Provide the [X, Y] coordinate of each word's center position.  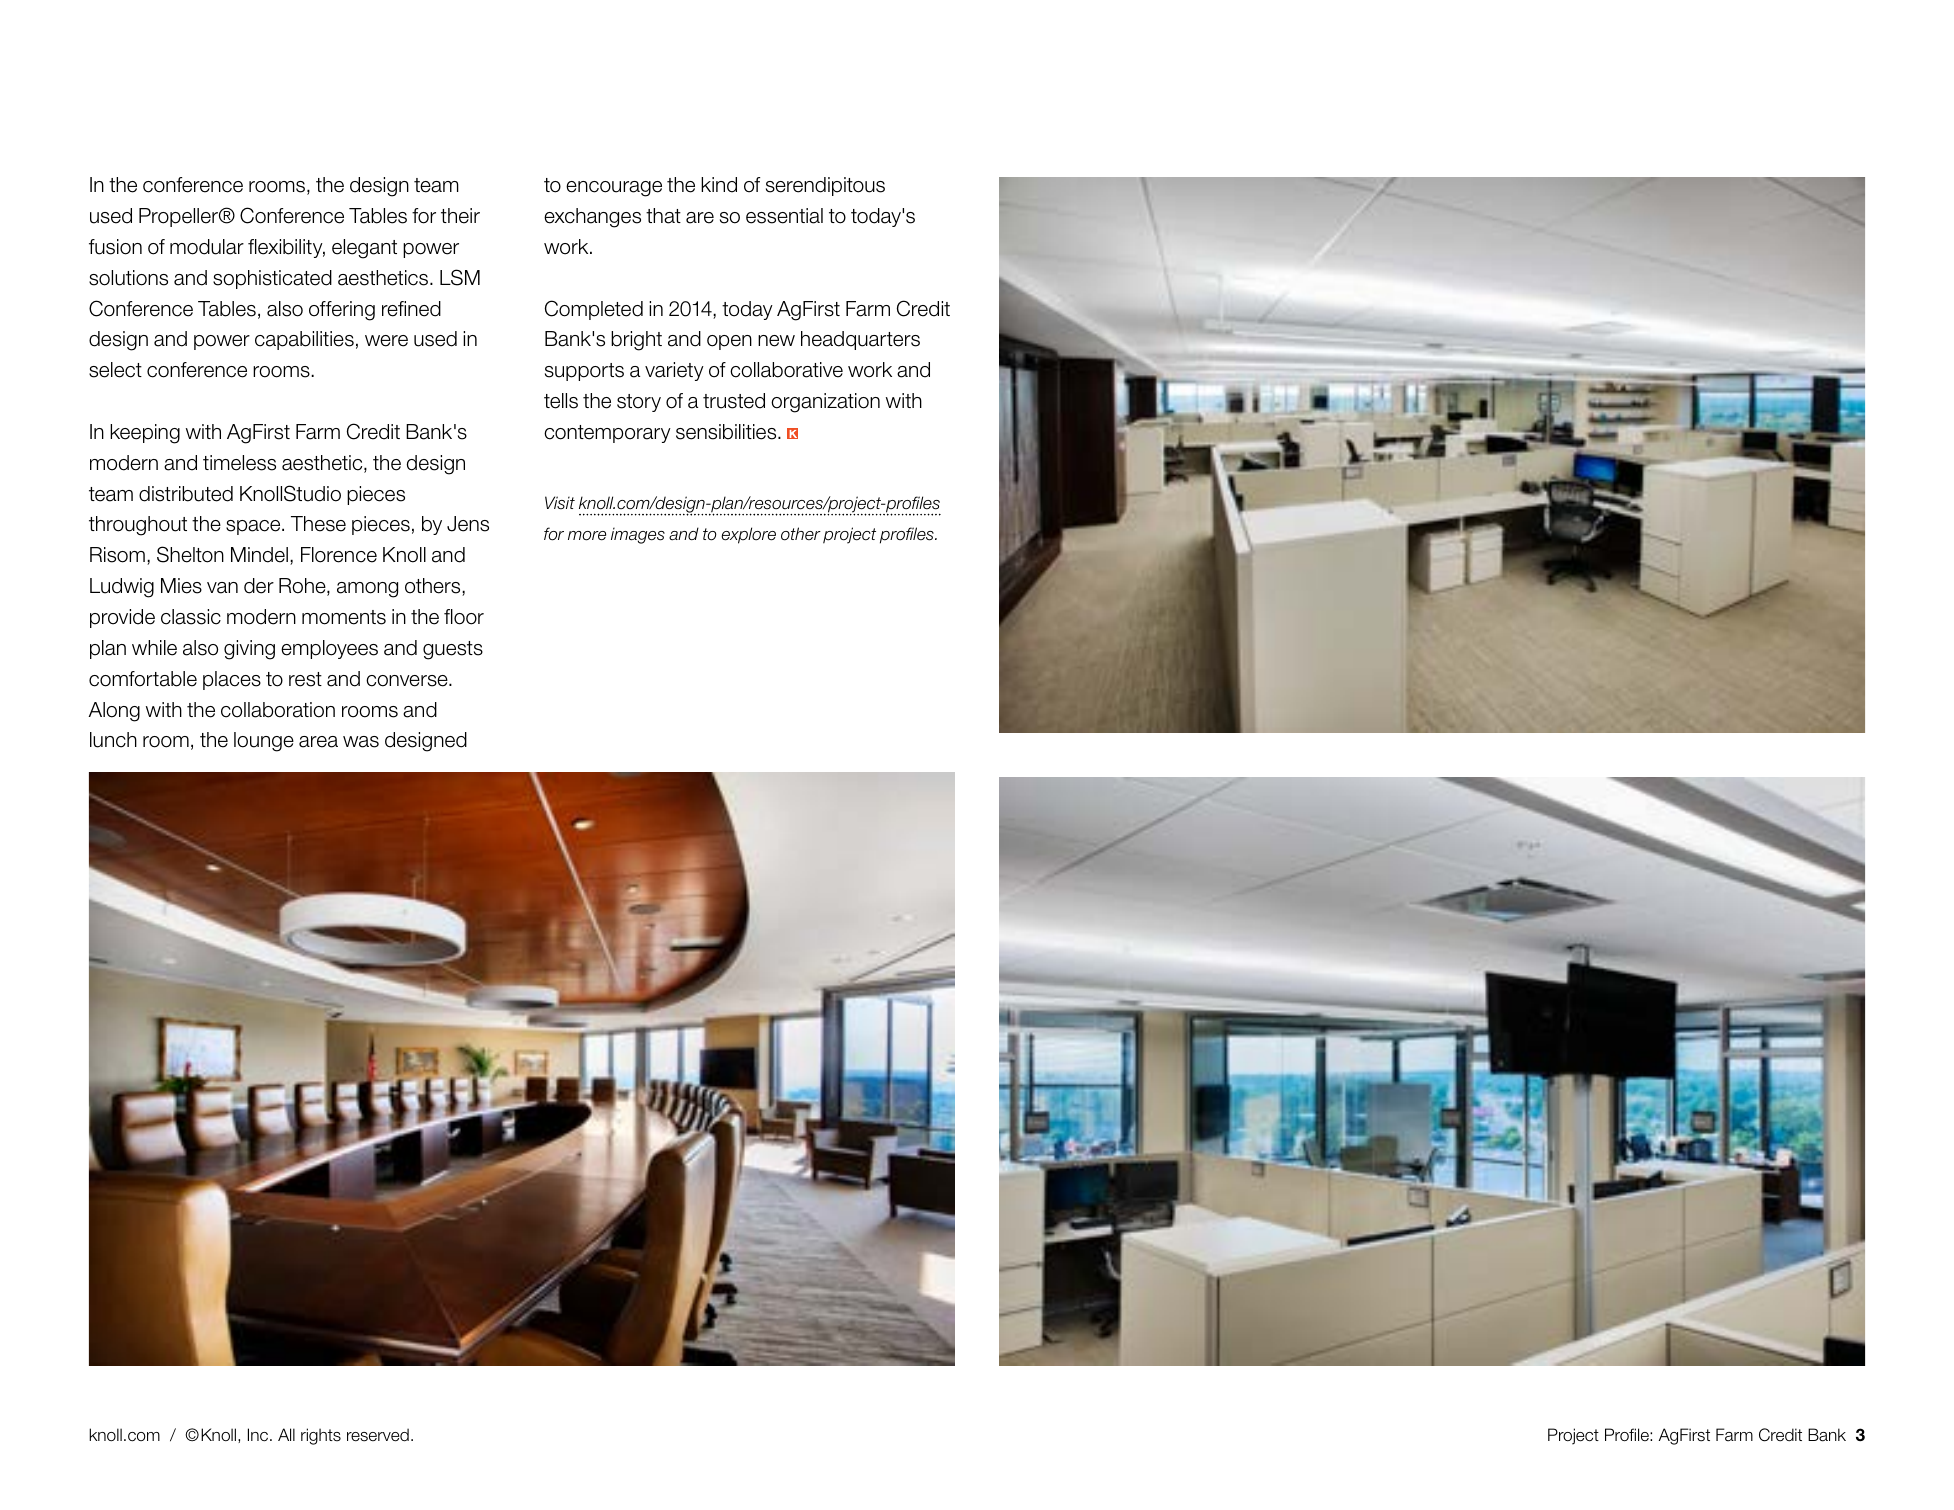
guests [453, 650]
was [361, 742]
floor [464, 617]
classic [191, 617]
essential [784, 216]
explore [748, 535]
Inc [259, 1435]
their [460, 216]
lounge [264, 742]
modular [207, 247]
